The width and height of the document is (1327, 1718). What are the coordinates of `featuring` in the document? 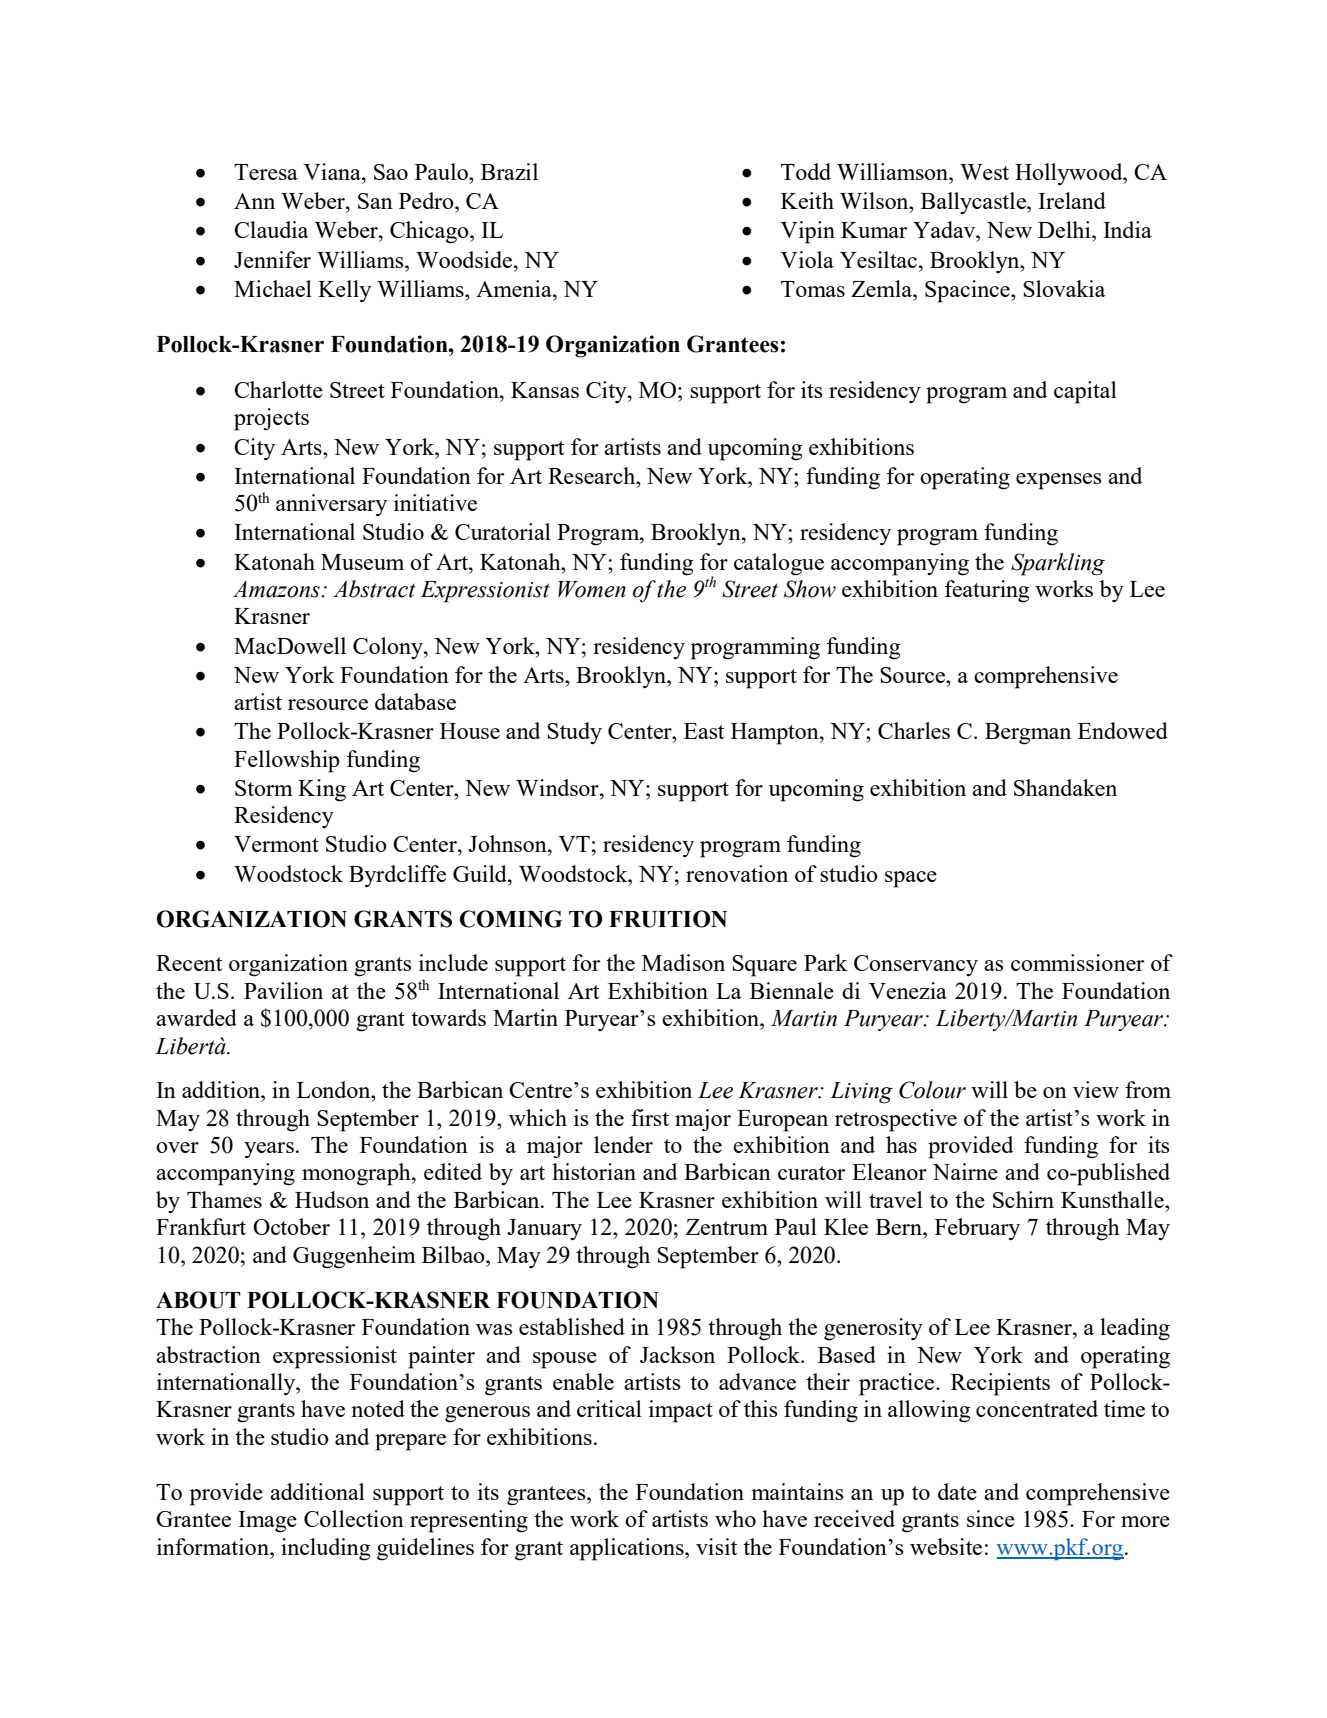 It's located at (987, 591).
